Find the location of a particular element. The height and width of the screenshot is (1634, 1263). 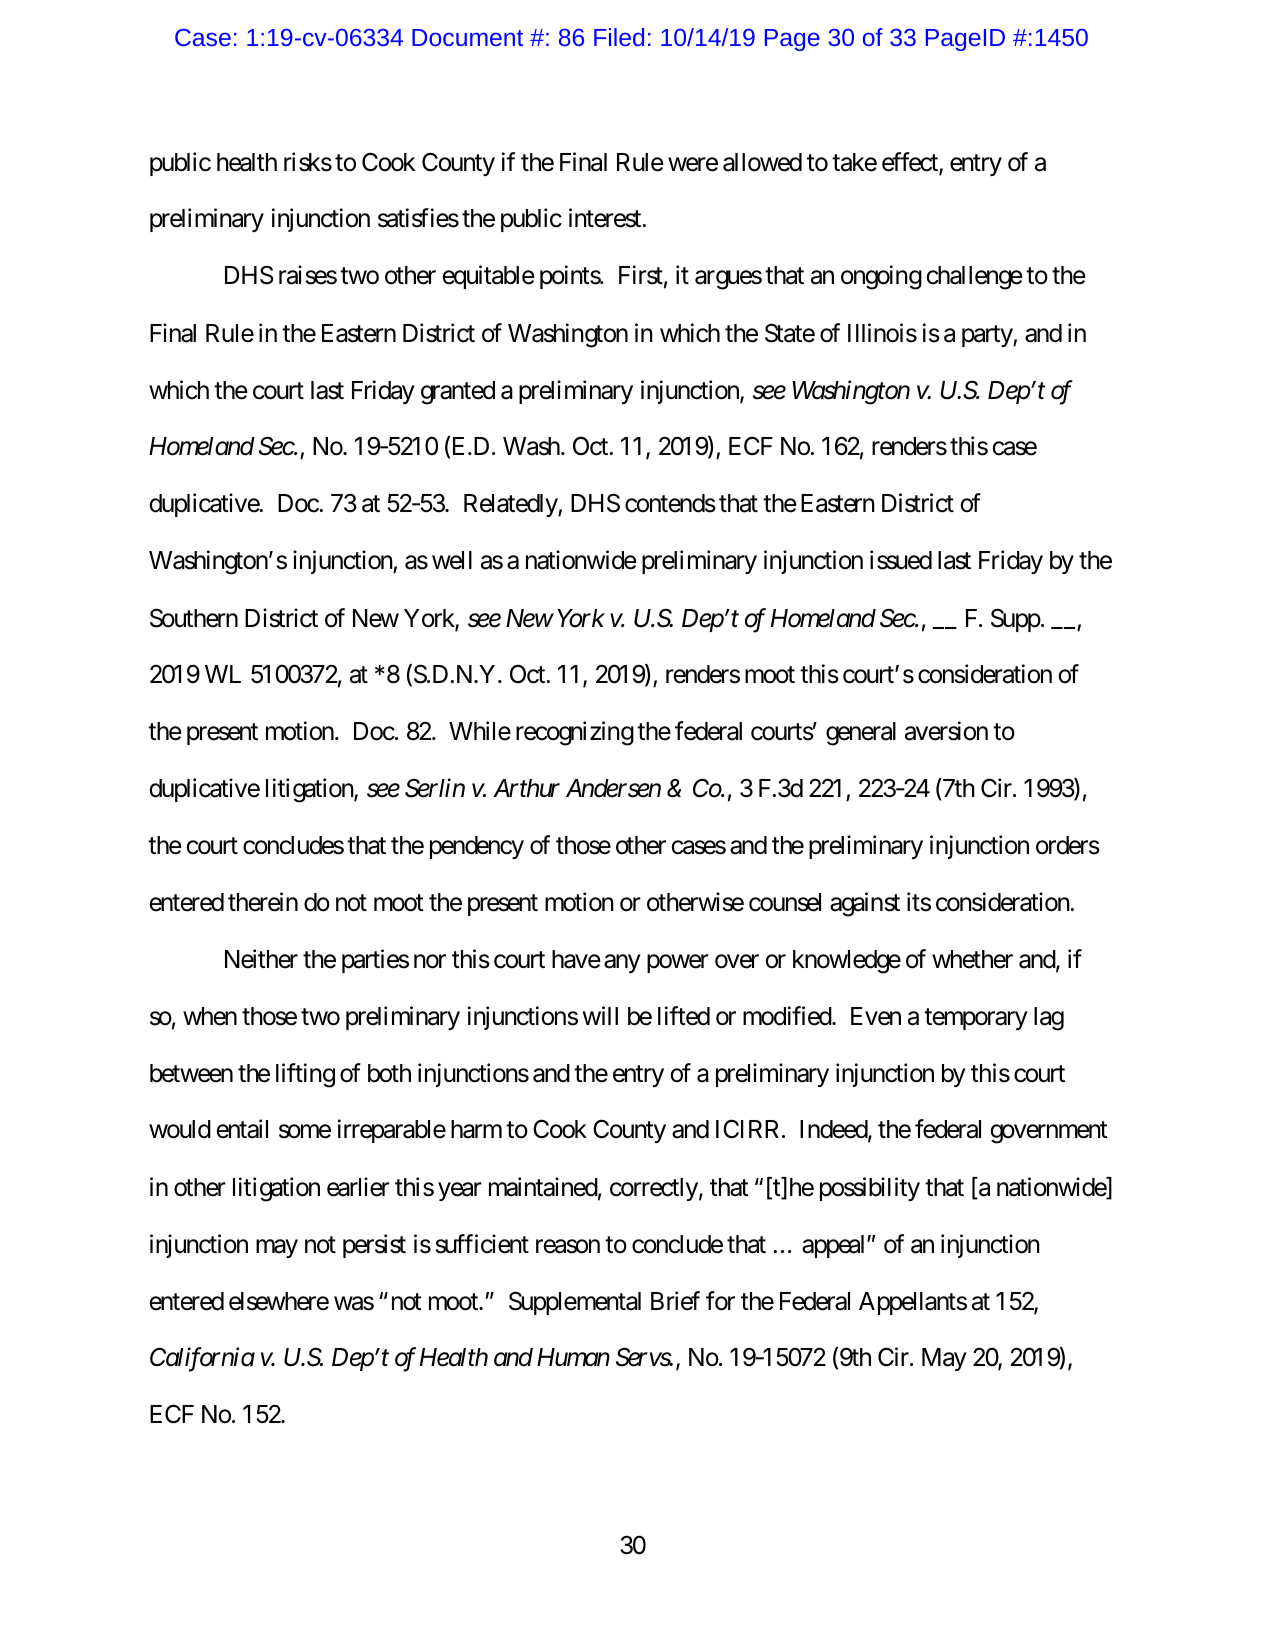

appeal is located at coordinates (835, 1246).
